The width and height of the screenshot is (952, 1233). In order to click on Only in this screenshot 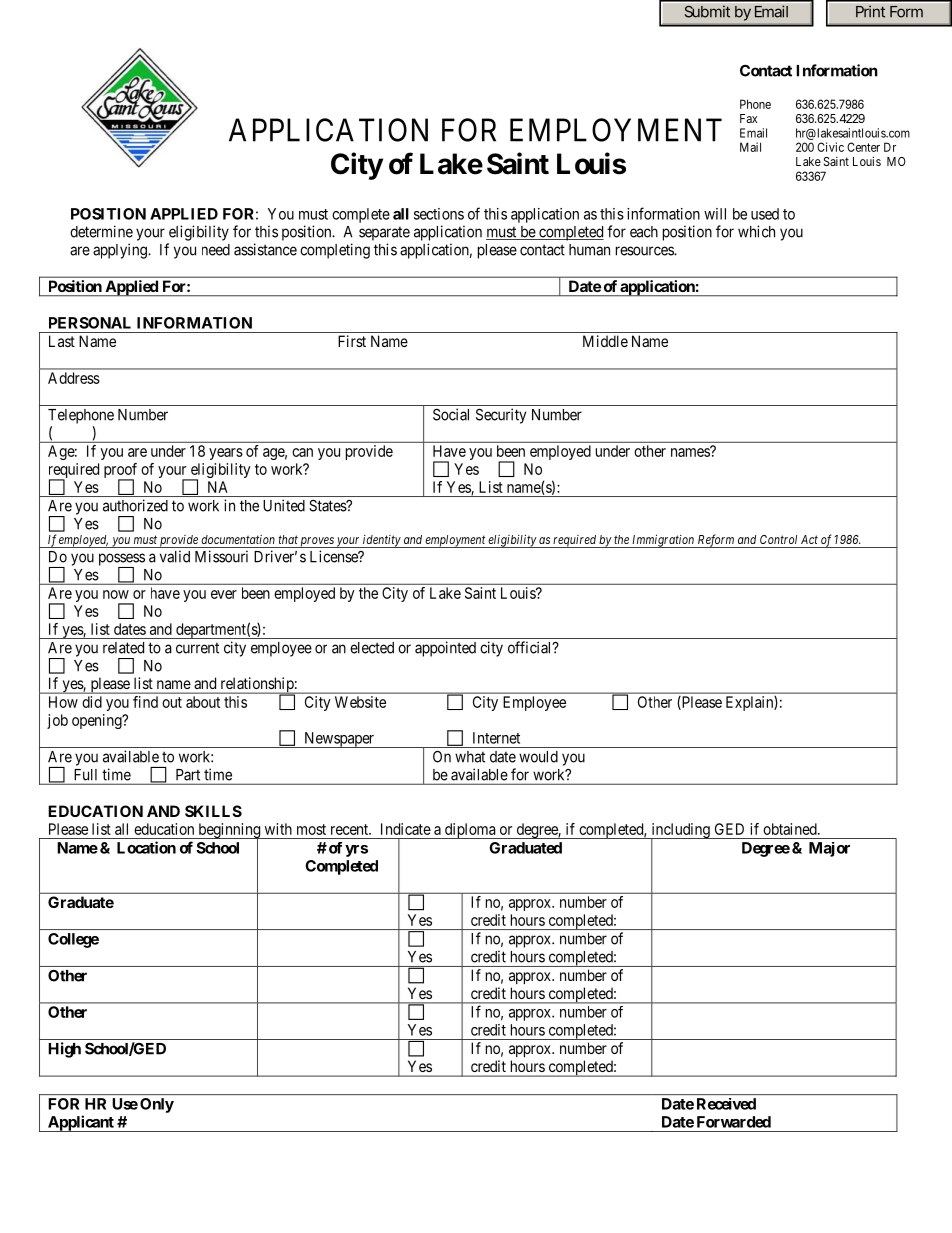, I will do `click(157, 1105)`.
